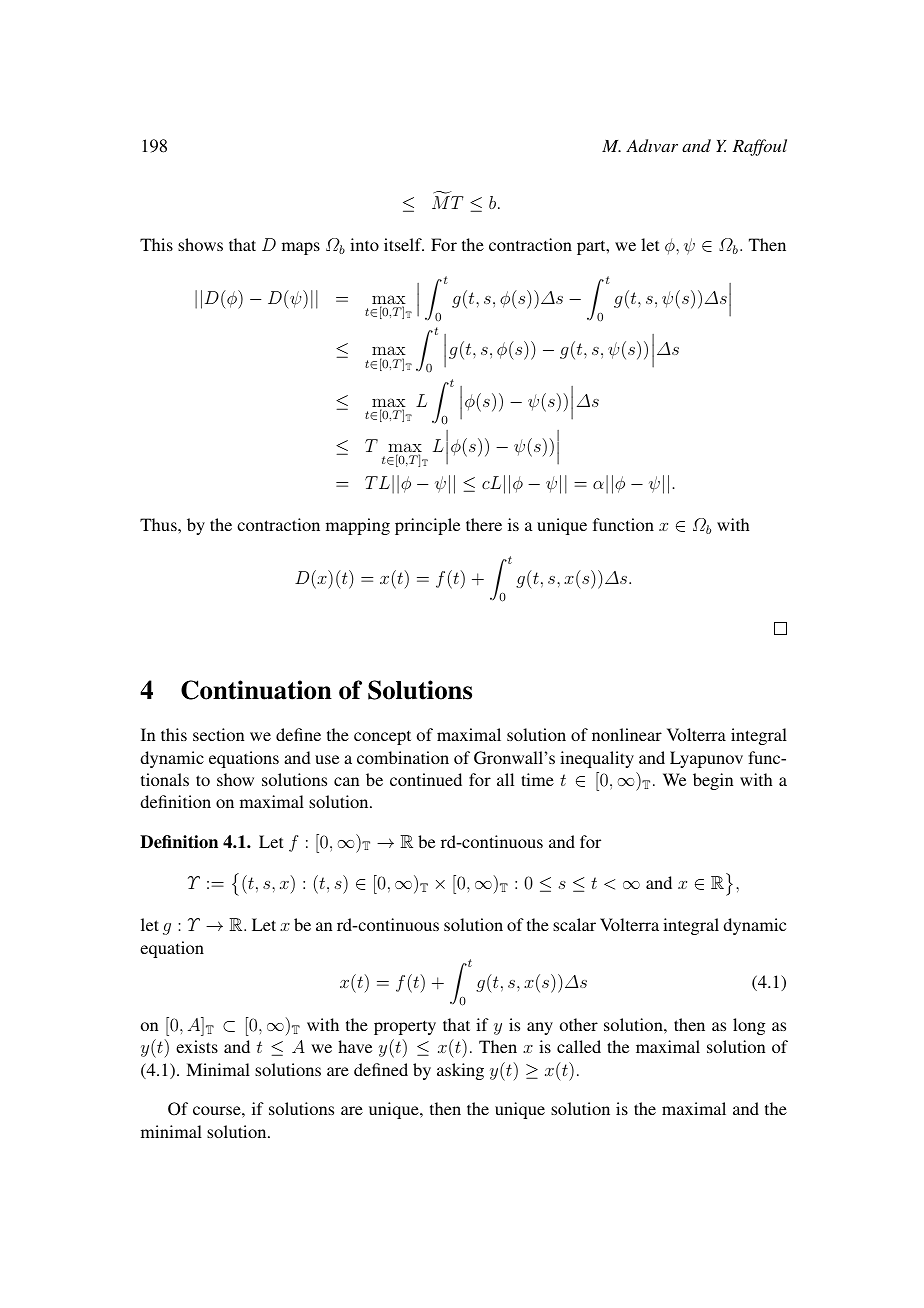 This image has height=1308, width=924. What do you see at coordinates (460, 1071) in the image?
I see `asking` at bounding box center [460, 1071].
